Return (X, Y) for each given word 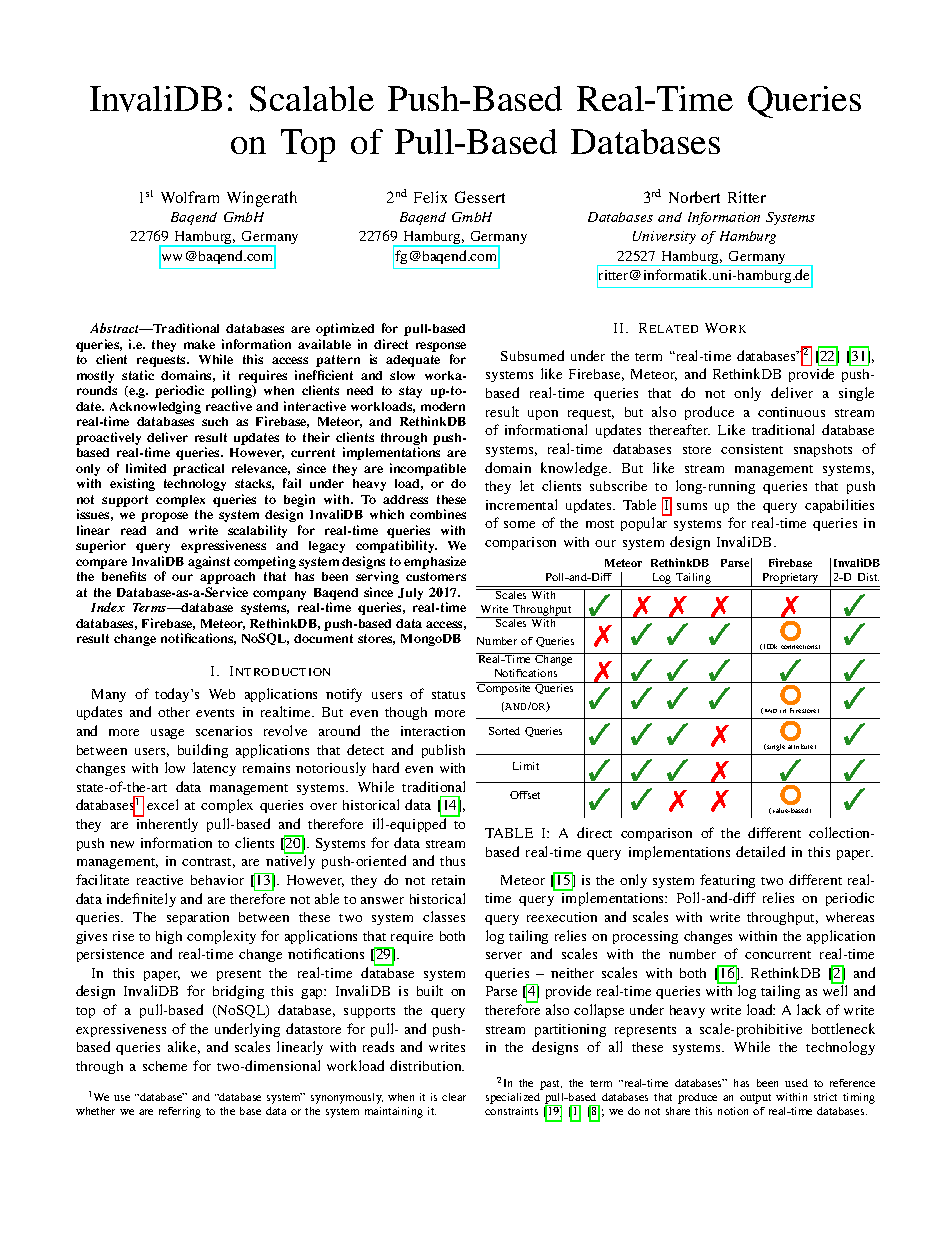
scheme (165, 1066)
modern (443, 406)
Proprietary (791, 580)
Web (222, 694)
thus (452, 861)
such (215, 421)
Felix (430, 197)
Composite (505, 688)
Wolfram (190, 197)
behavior (217, 880)
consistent (752, 449)
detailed (760, 851)
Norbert (694, 197)
